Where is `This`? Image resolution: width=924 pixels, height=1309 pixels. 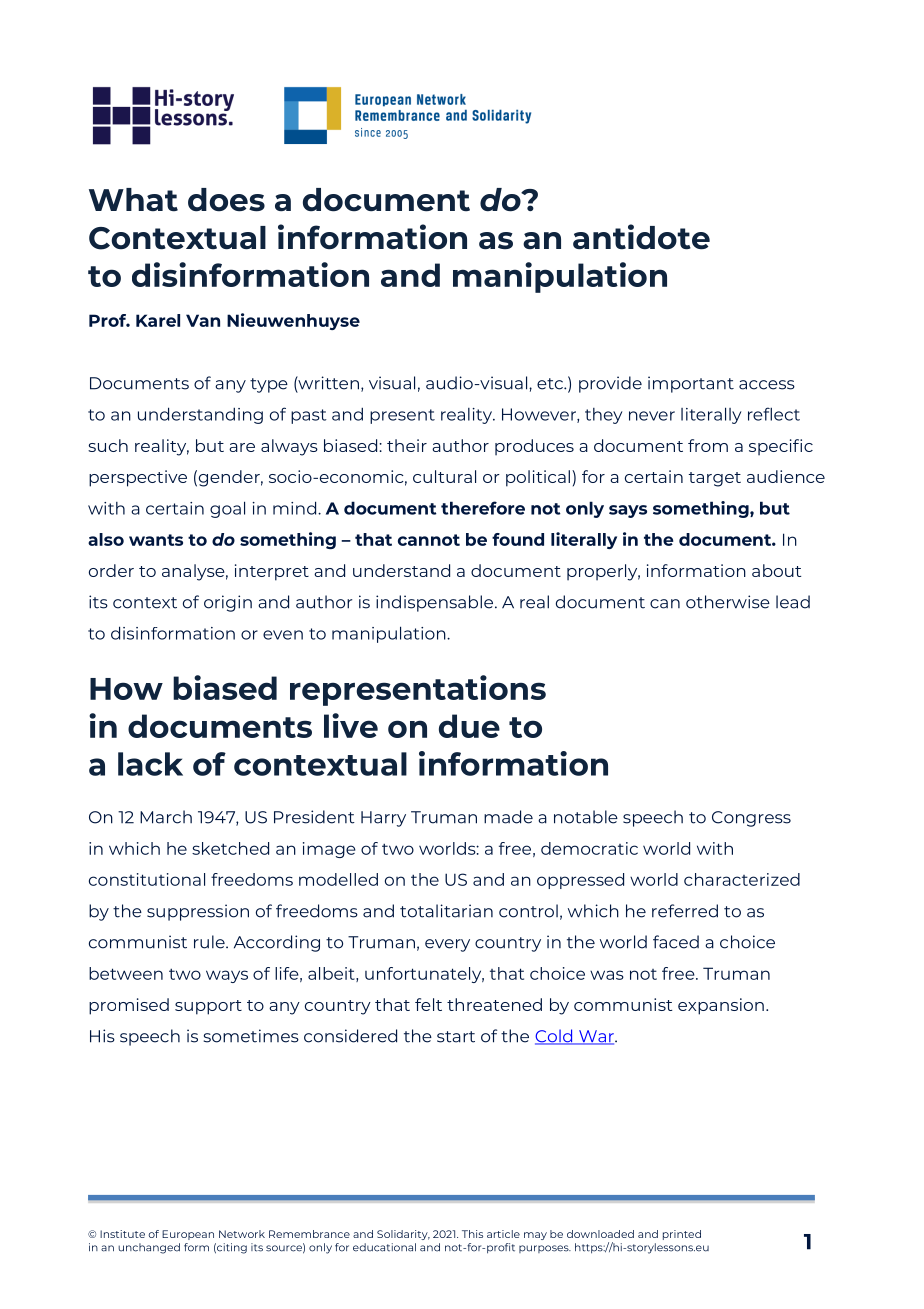 This is located at coordinates (472, 1234).
